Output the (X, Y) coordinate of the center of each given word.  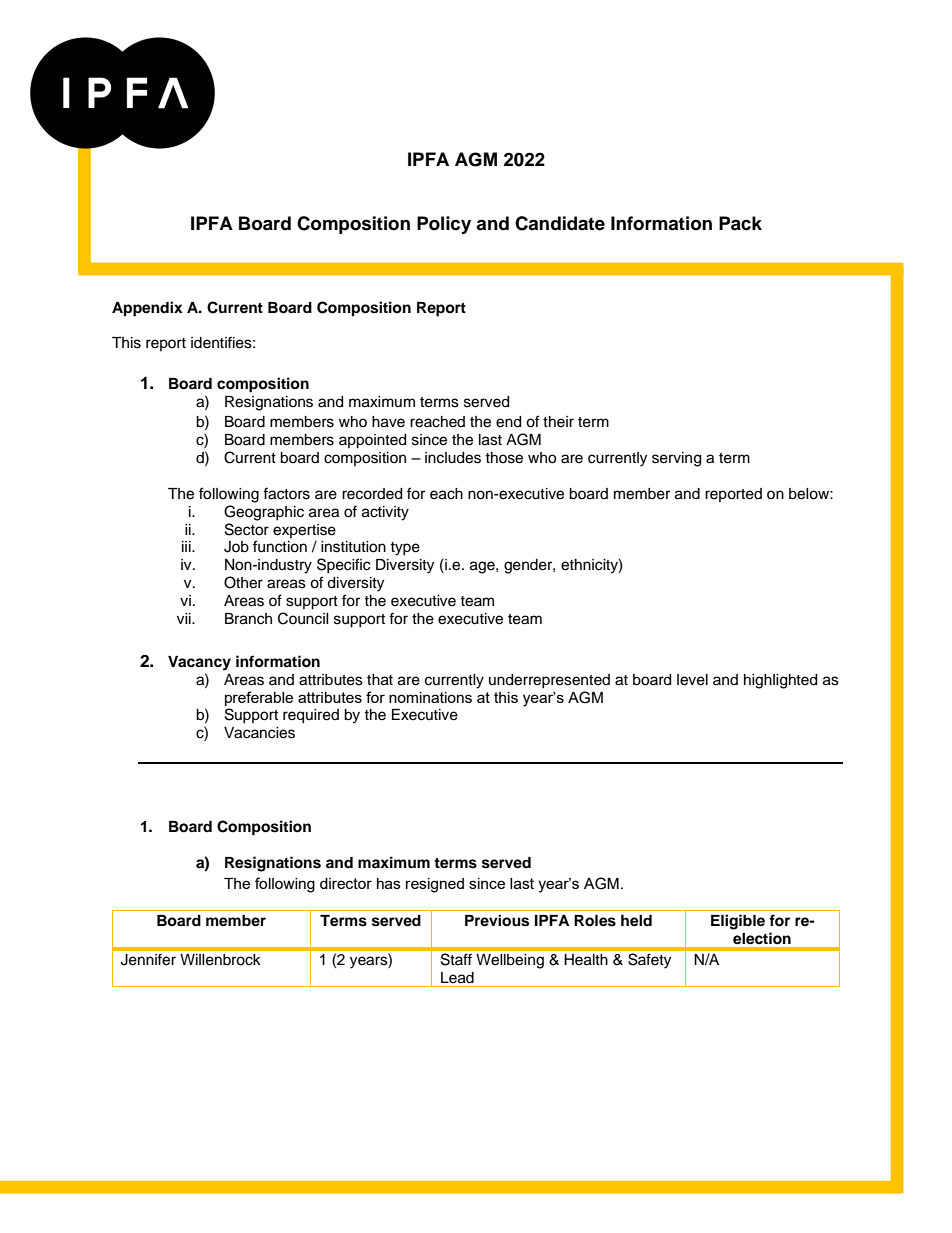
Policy (444, 225)
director (346, 883)
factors (286, 493)
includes (453, 458)
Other (243, 582)
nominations (430, 697)
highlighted (780, 681)
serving (676, 459)
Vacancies (259, 733)
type (405, 549)
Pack (740, 223)
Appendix (147, 309)
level (692, 680)
